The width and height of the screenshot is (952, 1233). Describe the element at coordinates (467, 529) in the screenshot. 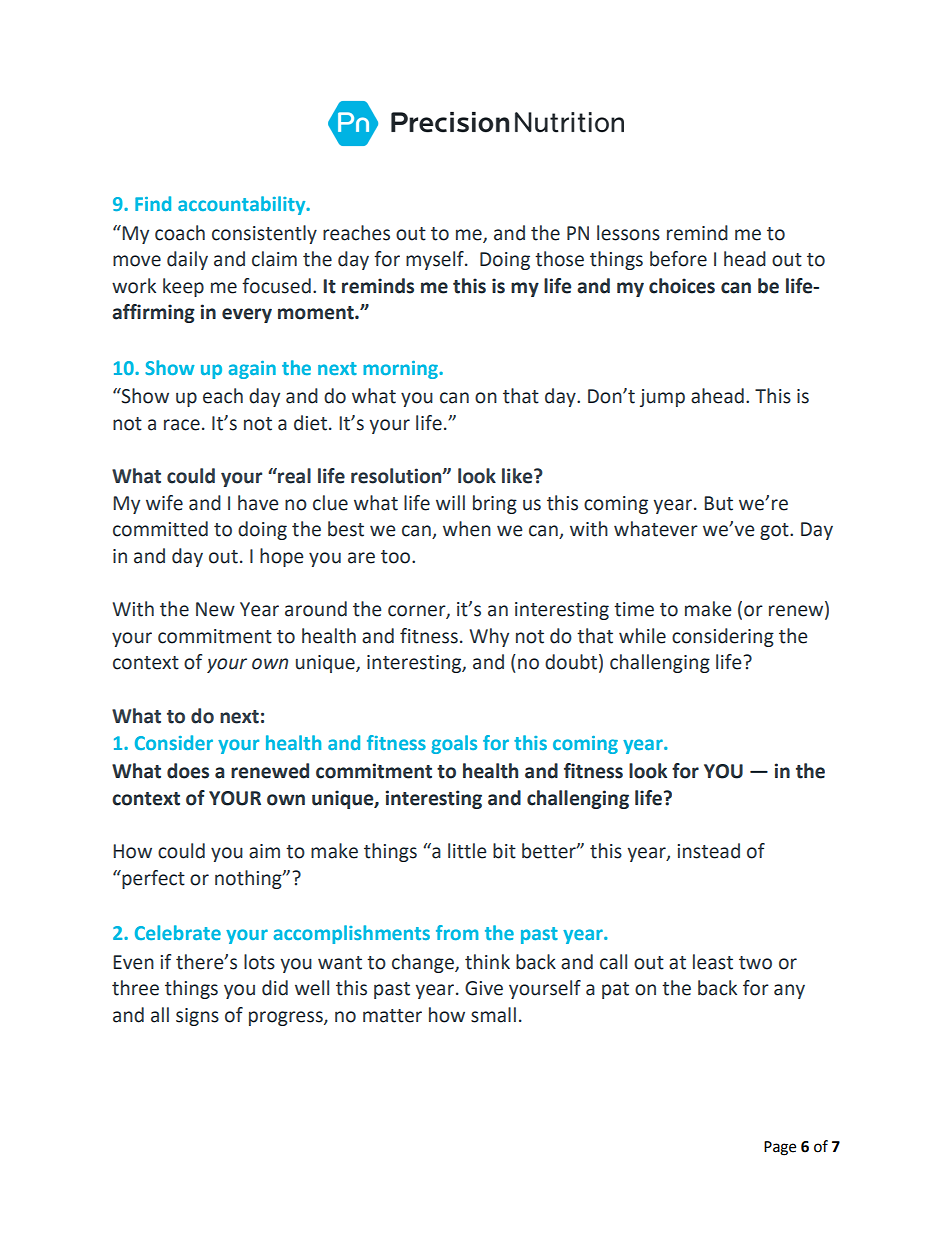

I see `when` at that location.
